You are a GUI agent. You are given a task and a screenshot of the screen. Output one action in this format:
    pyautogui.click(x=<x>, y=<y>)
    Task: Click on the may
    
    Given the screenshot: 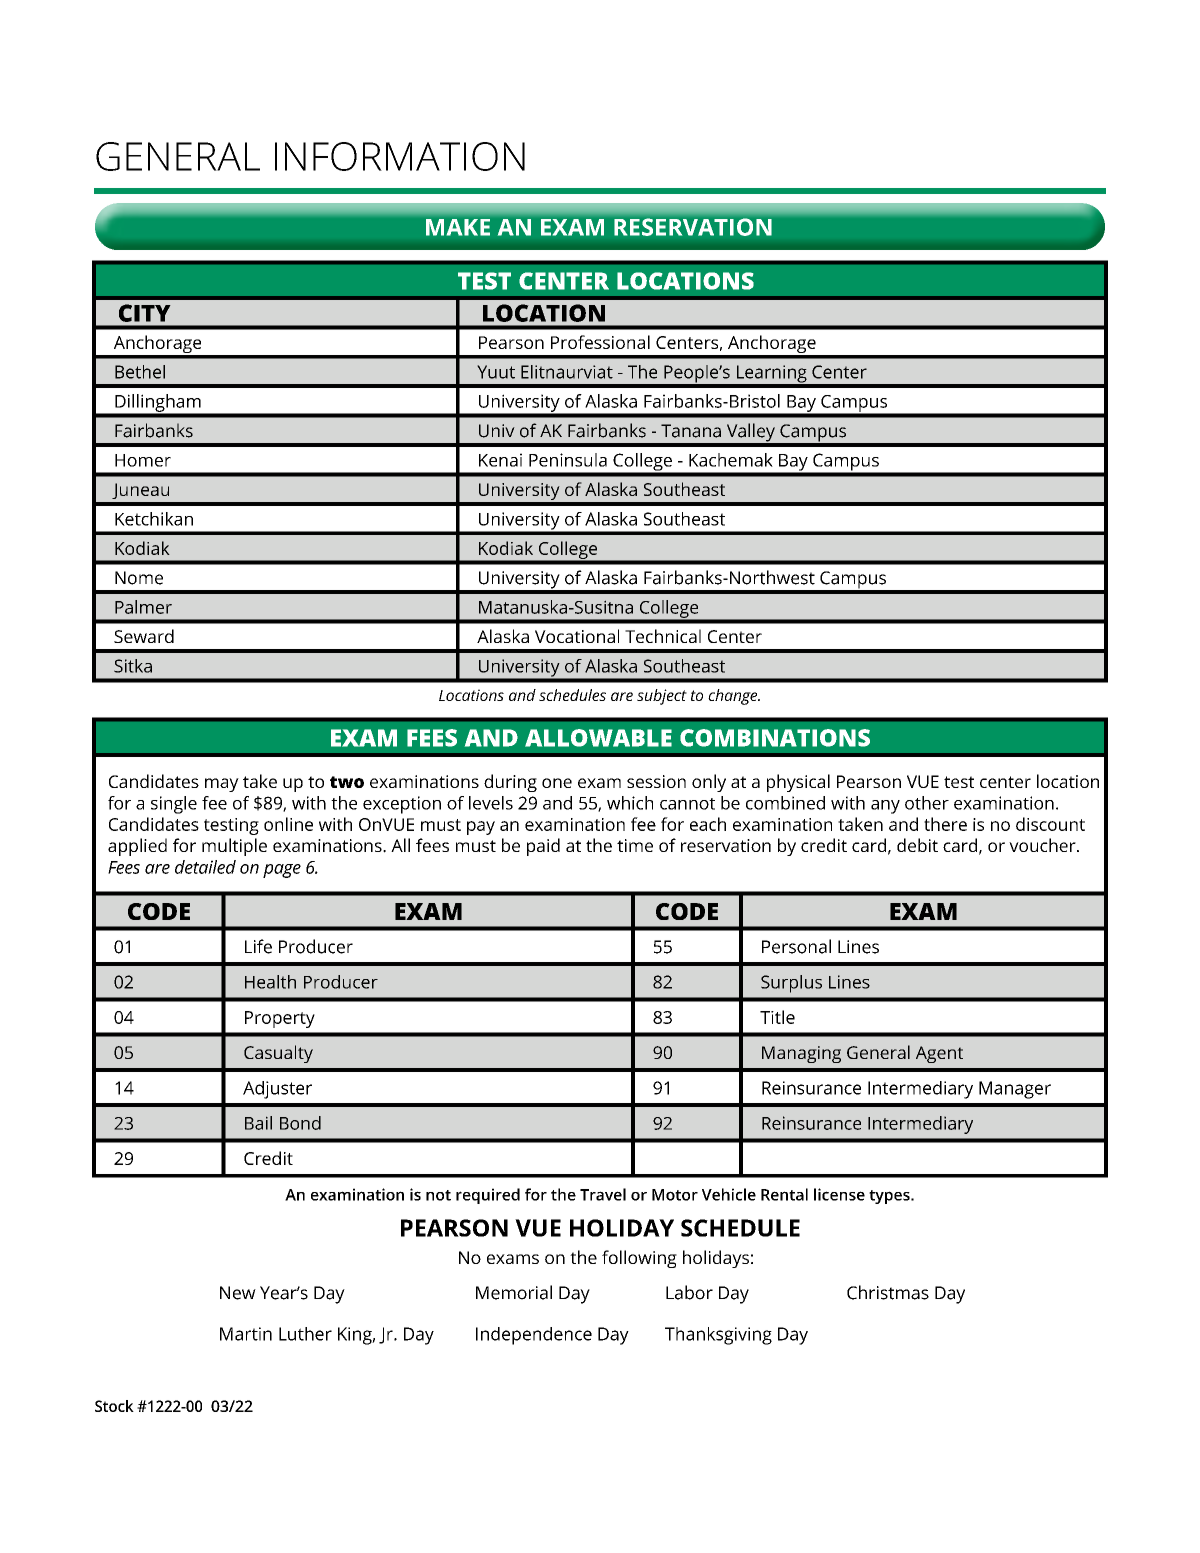 What is the action you would take?
    pyautogui.click(x=222, y=785)
